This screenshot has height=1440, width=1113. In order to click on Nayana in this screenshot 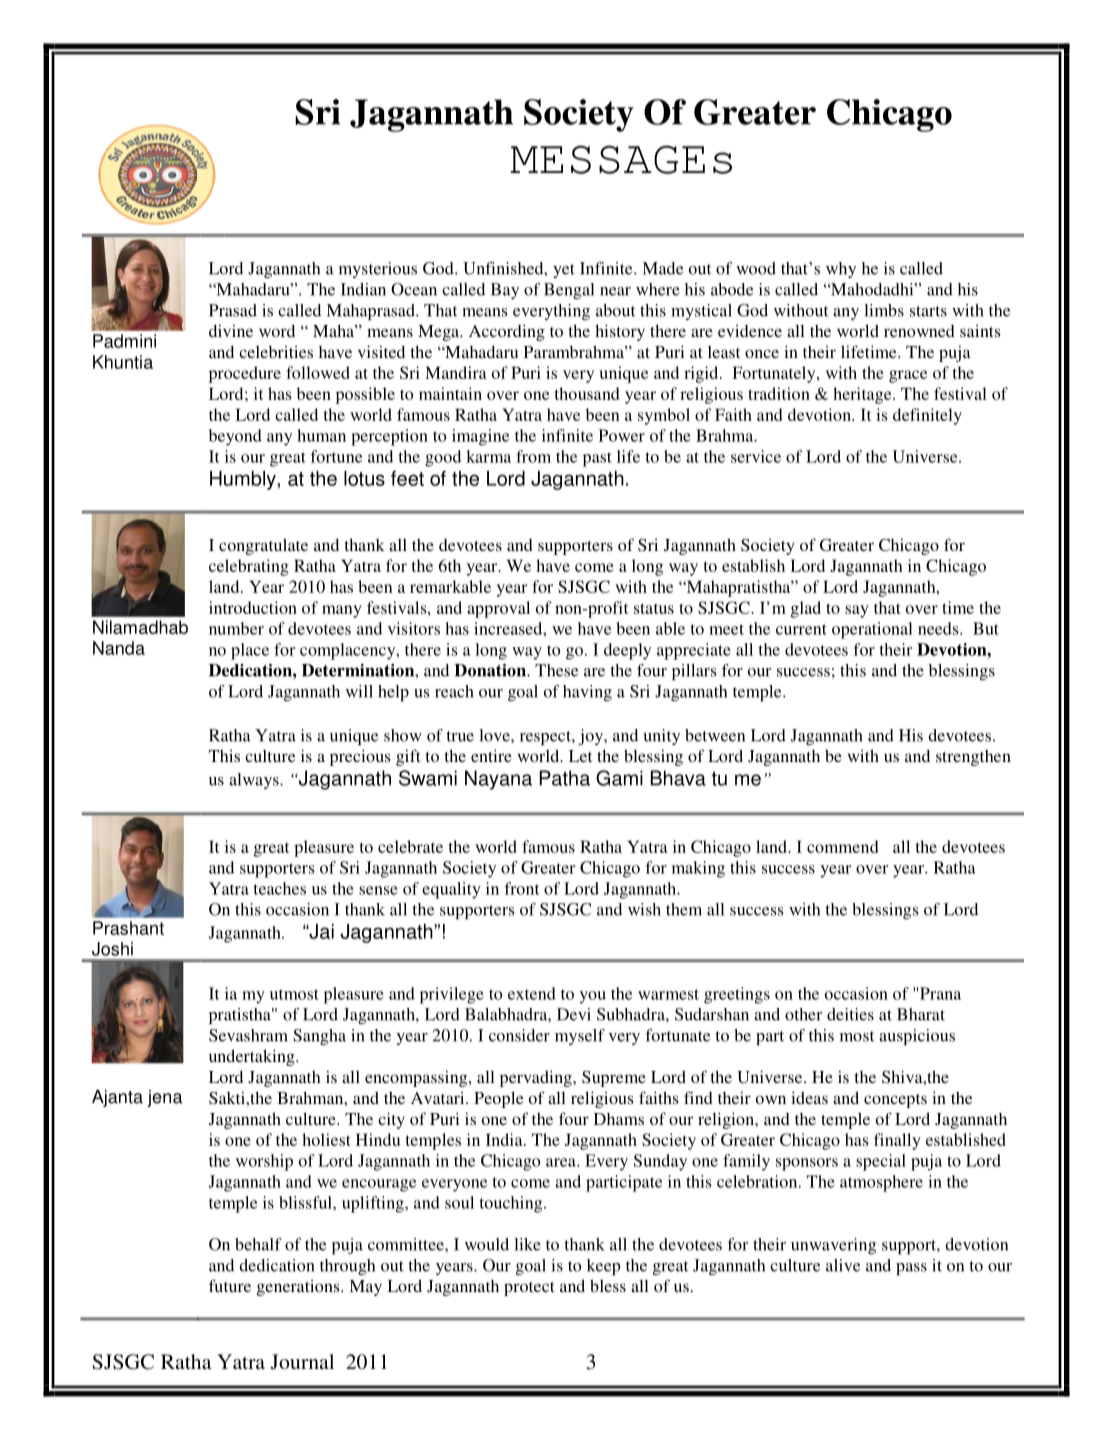, I will do `click(498, 780)`.
